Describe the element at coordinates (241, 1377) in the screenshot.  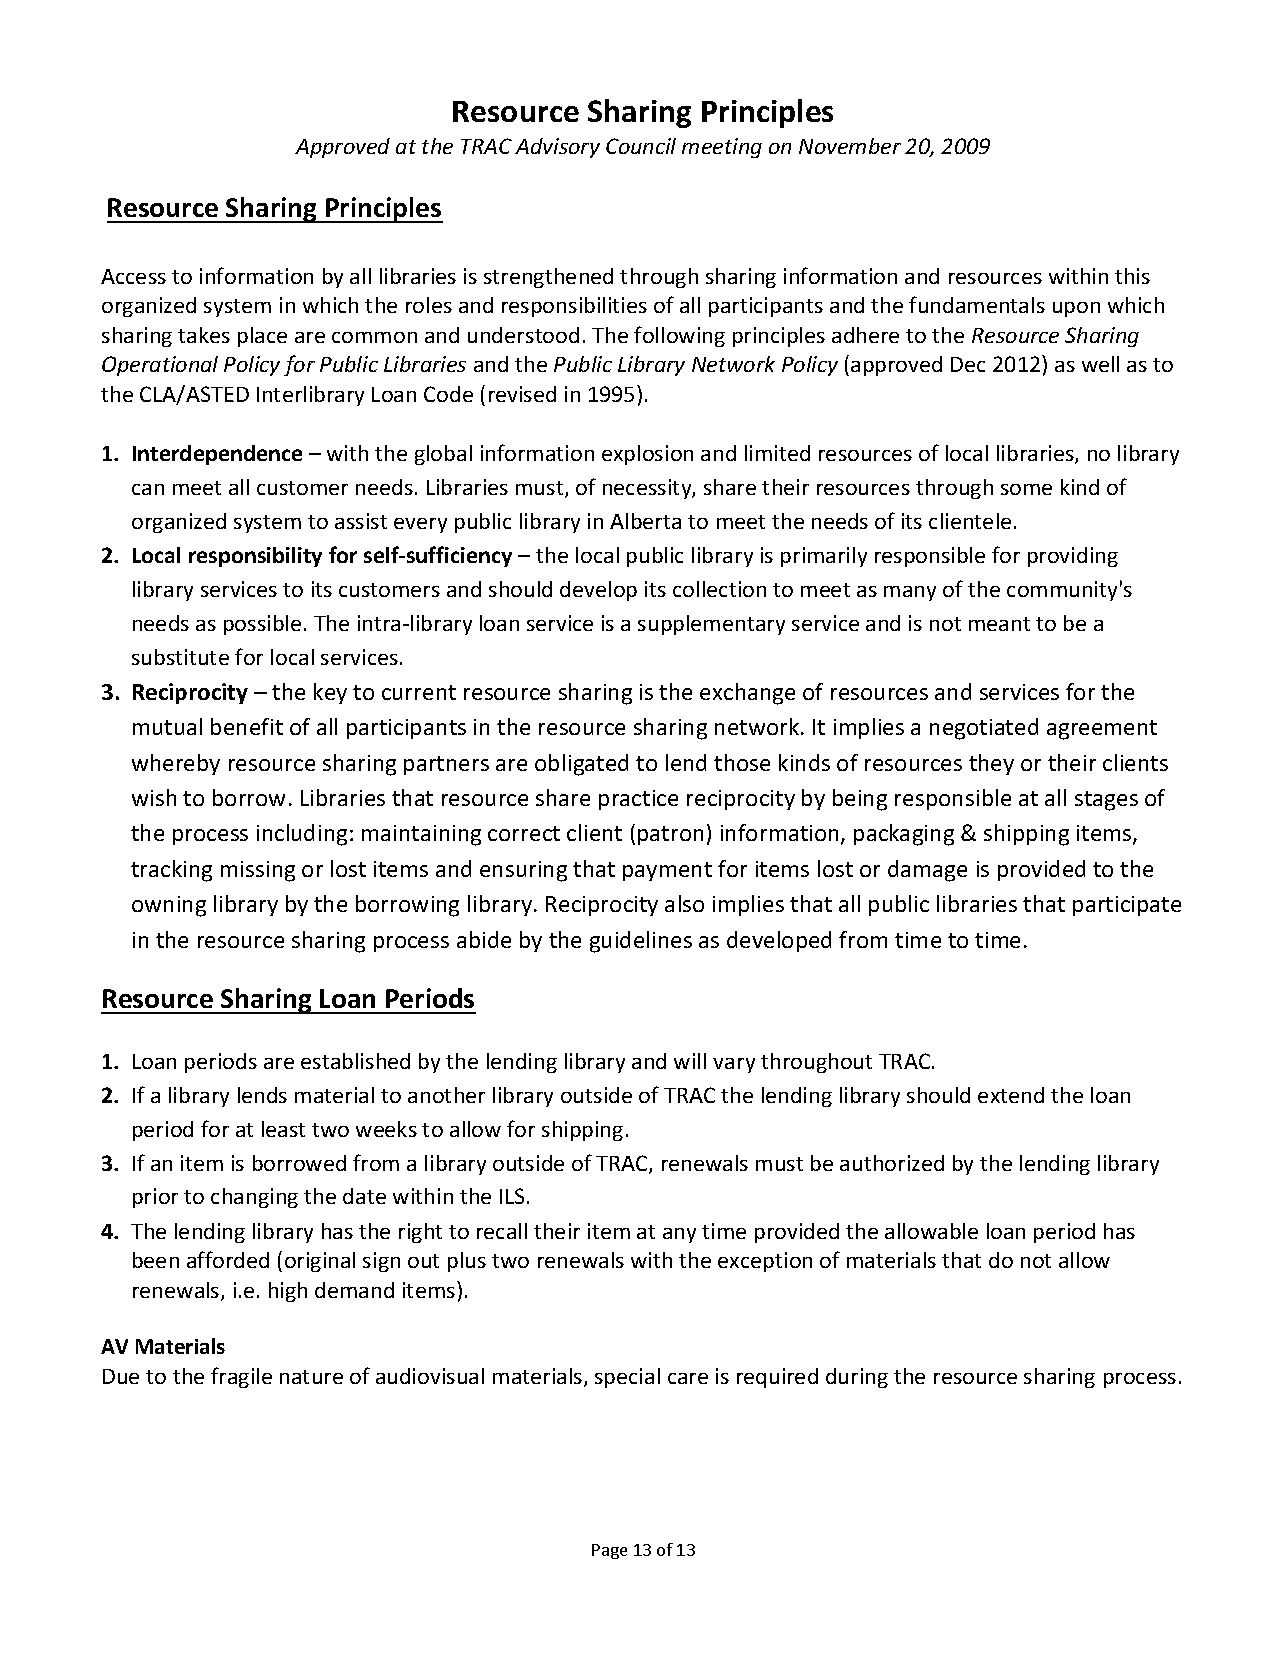
I see `fragile` at that location.
